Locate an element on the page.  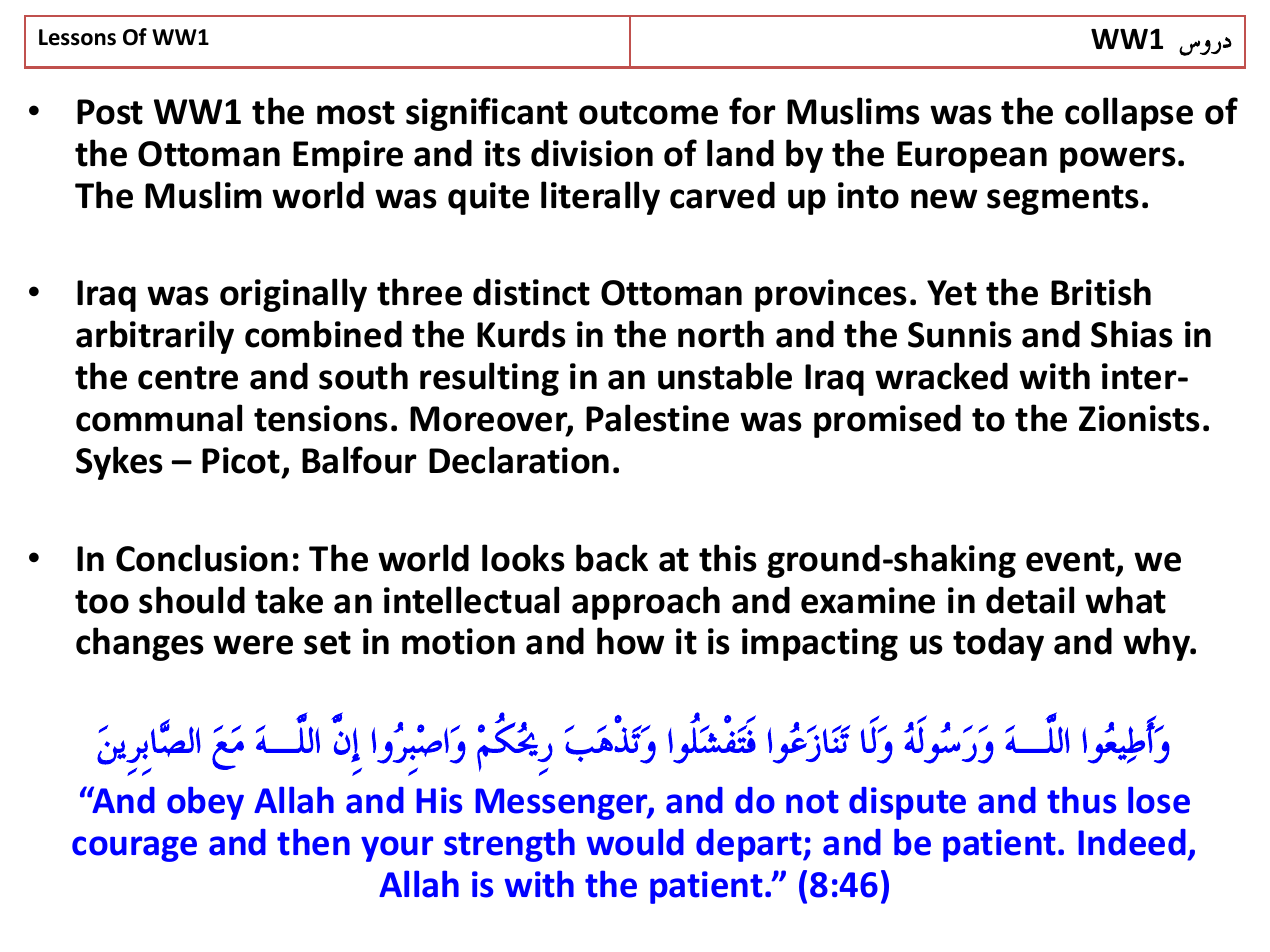
how is located at coordinates (630, 641).
